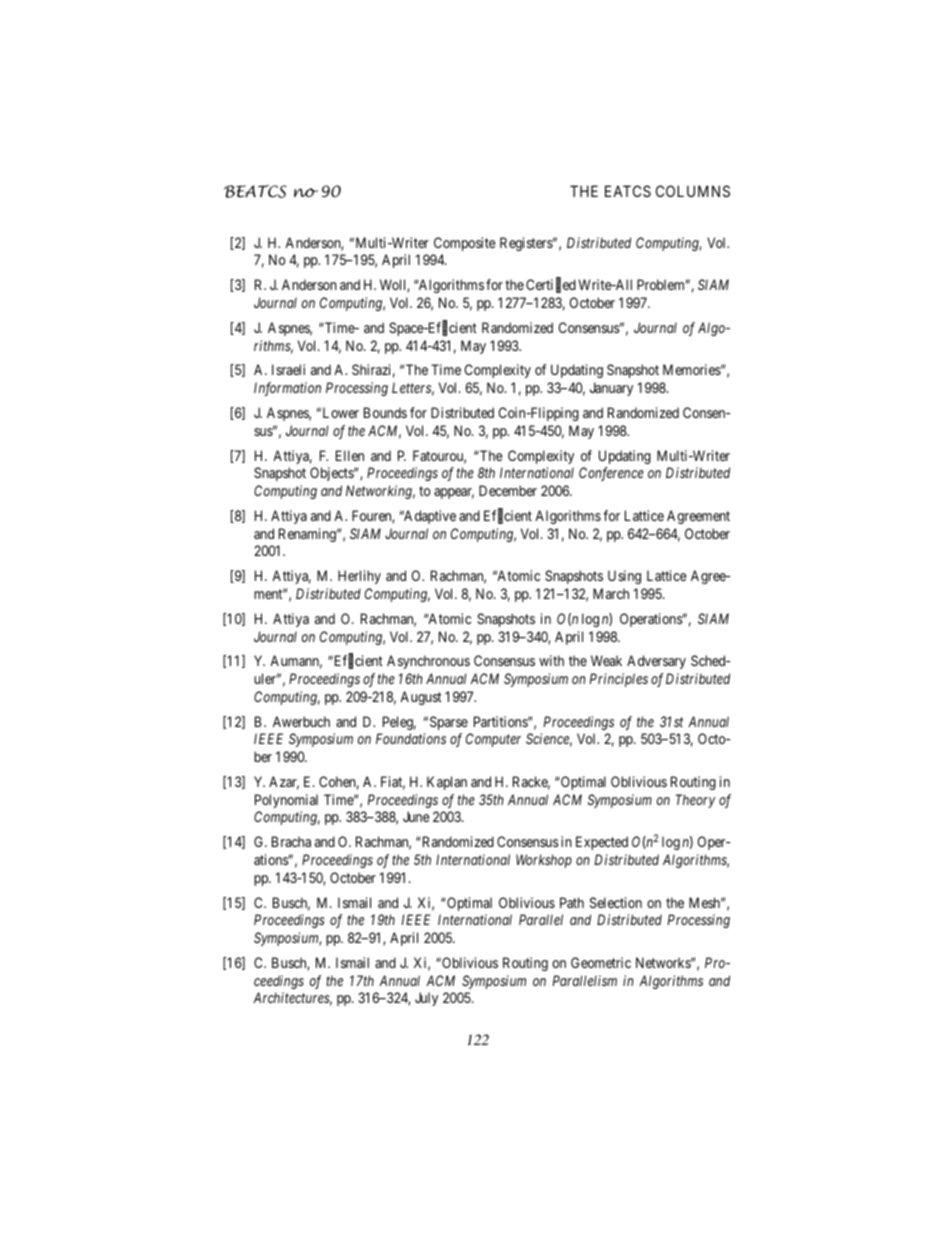  I want to click on Principles, so click(619, 680).
